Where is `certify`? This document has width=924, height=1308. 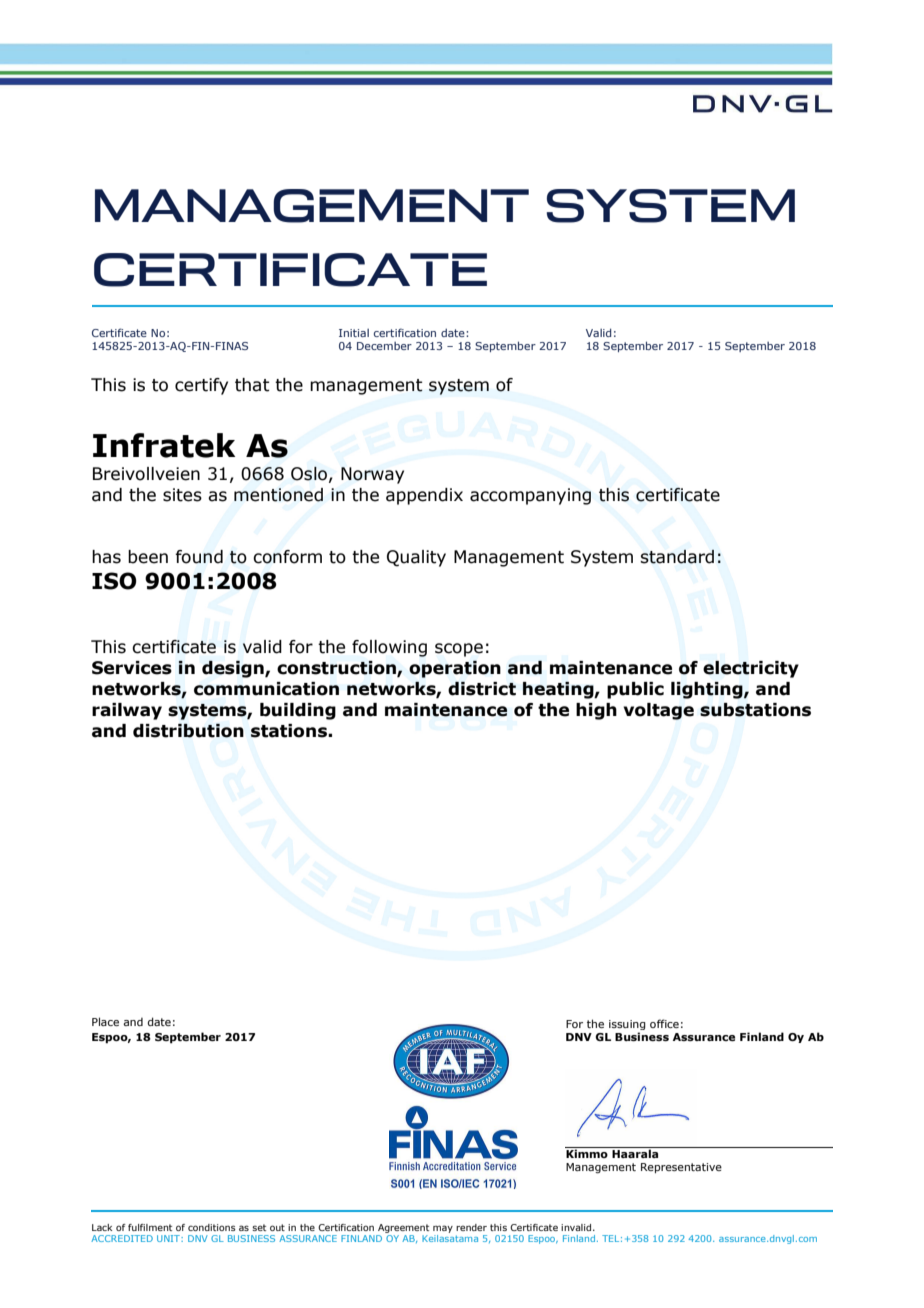
certify is located at coordinates (201, 386).
